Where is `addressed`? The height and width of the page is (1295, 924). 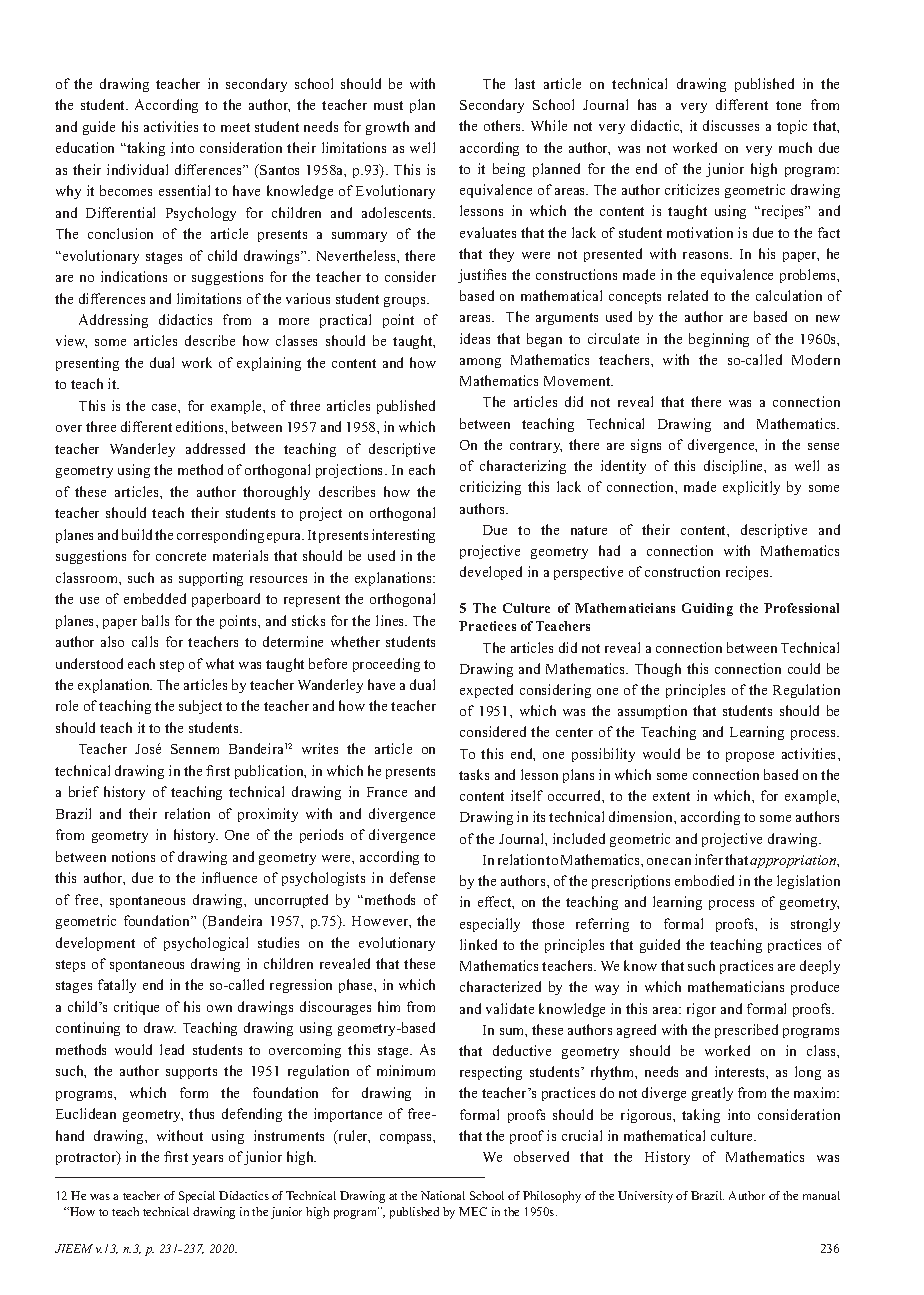
addressed is located at coordinates (215, 448).
